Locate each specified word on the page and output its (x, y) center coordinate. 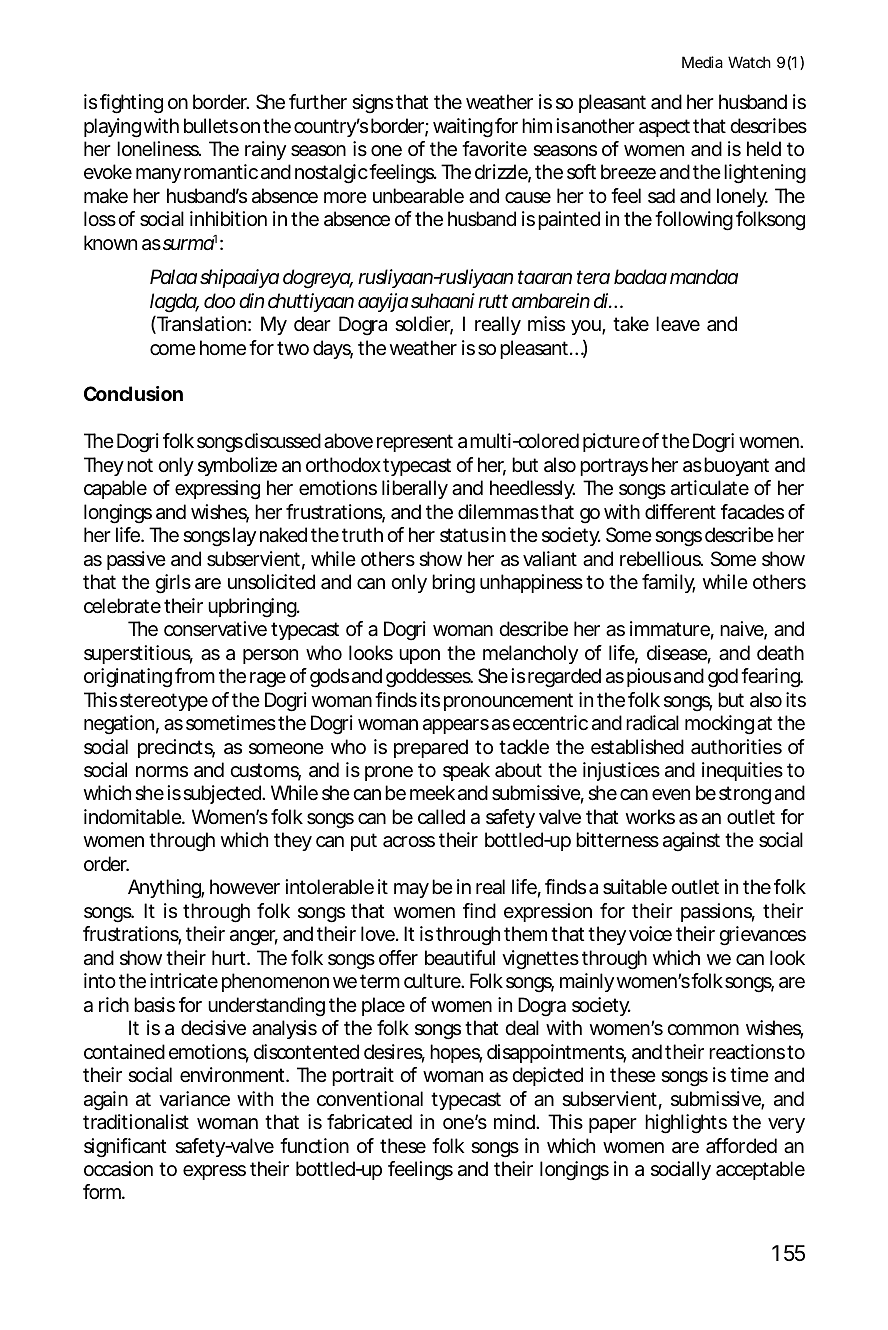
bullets (211, 126)
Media (702, 62)
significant (125, 1148)
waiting (463, 128)
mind (515, 1121)
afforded (741, 1145)
